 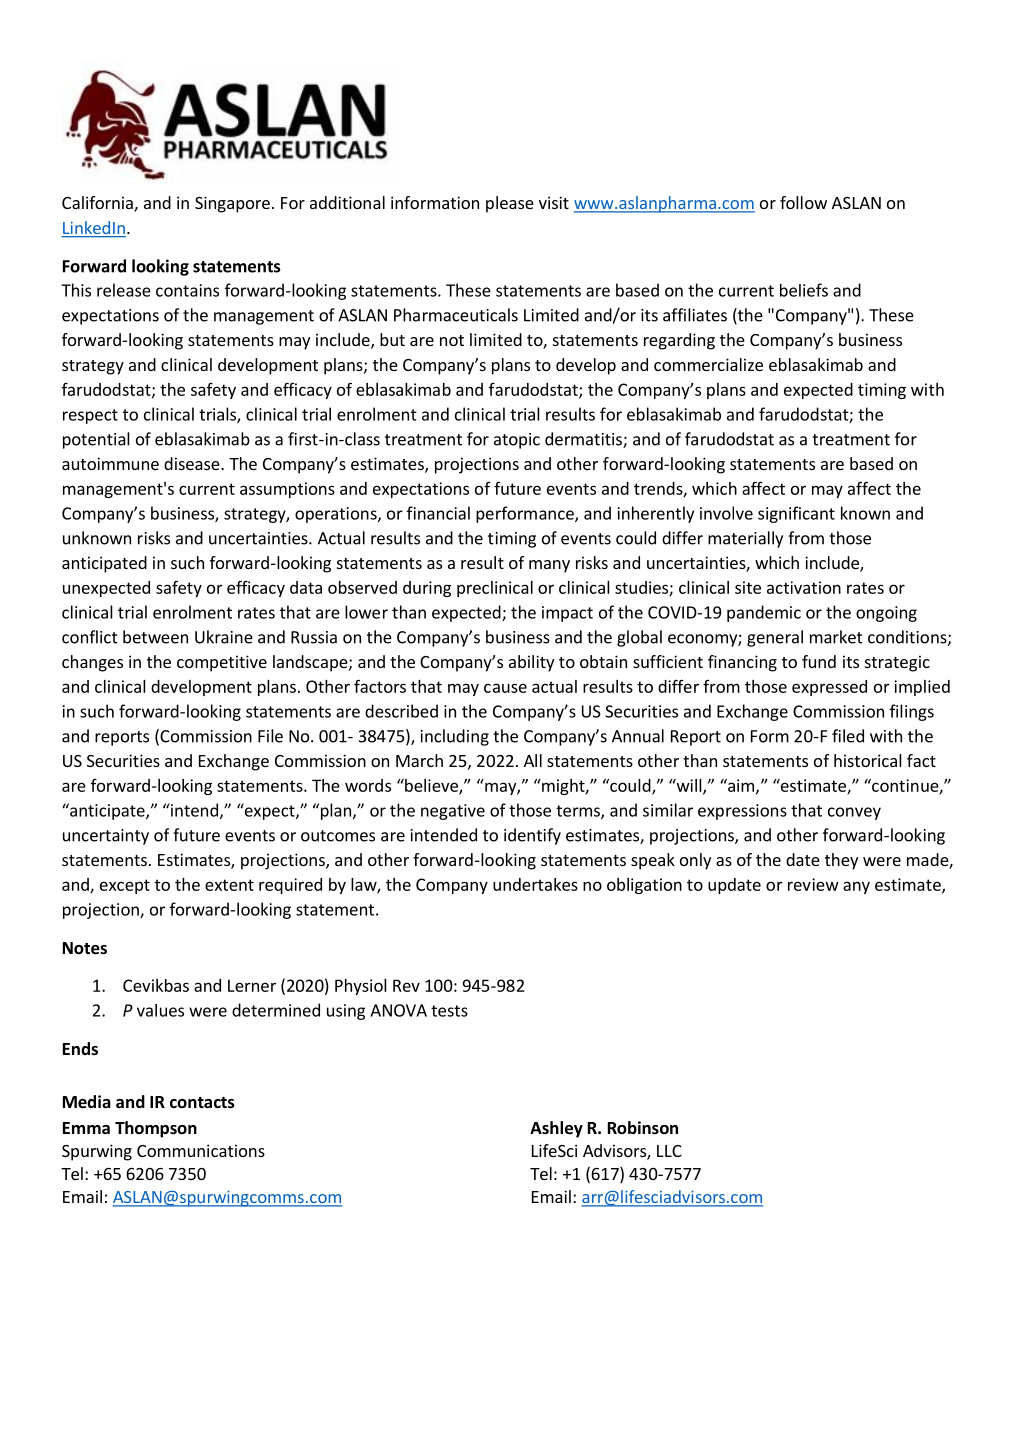 What do you see at coordinates (505, 688) in the image?
I see `cause` at bounding box center [505, 688].
